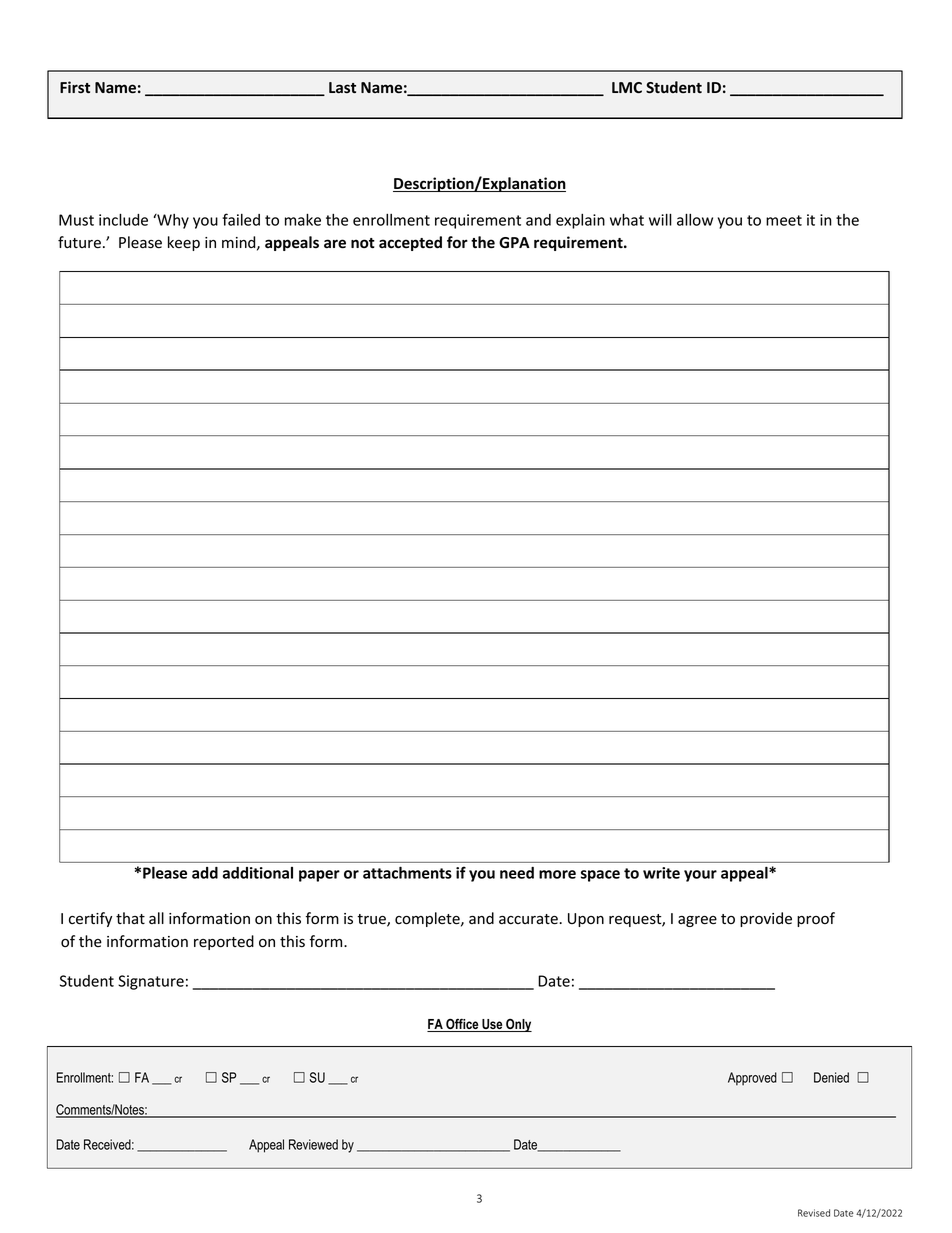 The width and height of the document is (952, 1233). Describe the element at coordinates (258, 873) in the document. I see `additional` at that location.
